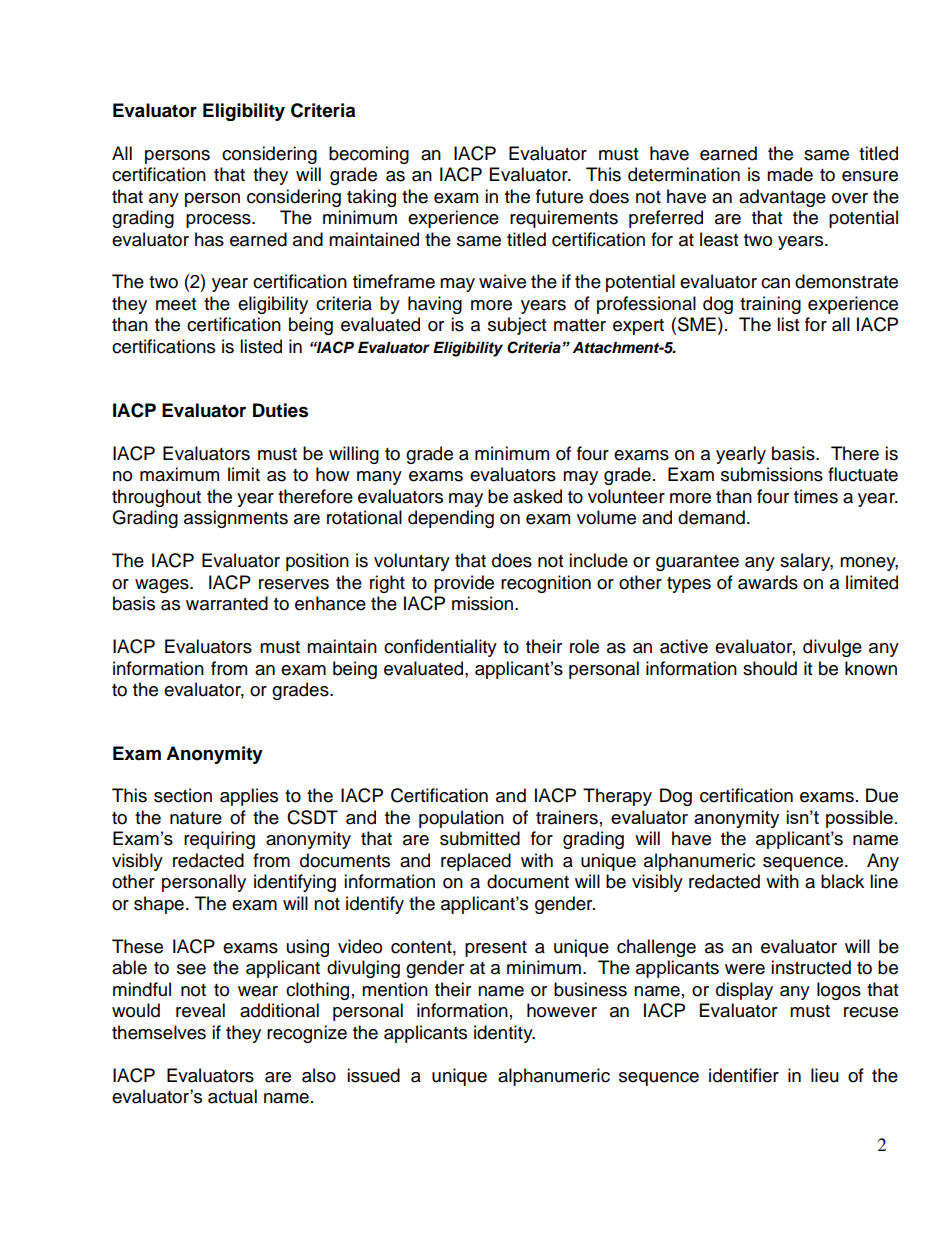 The height and width of the page is (1233, 952). Describe the element at coordinates (461, 819) in the page. I see `population` at that location.
